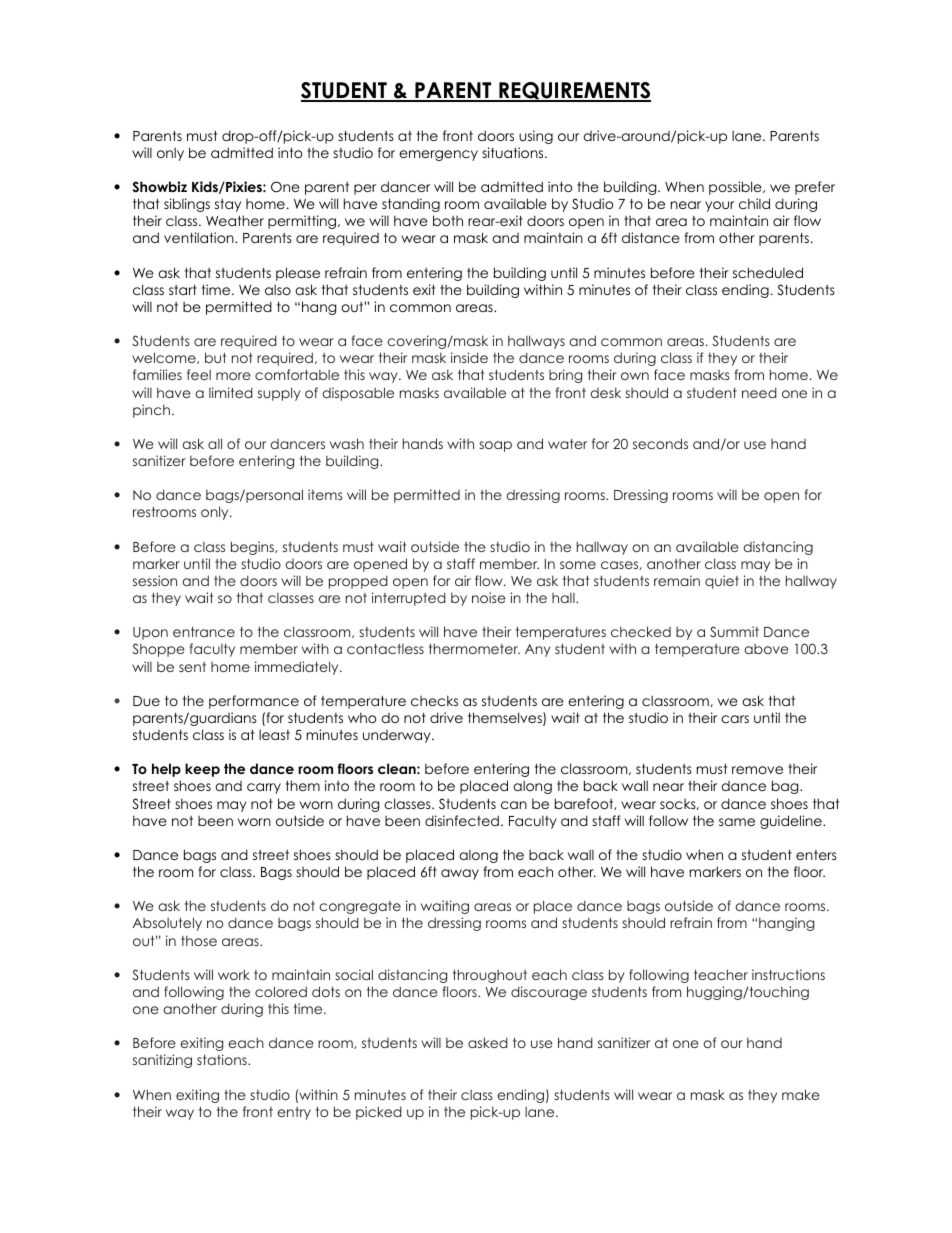 The image size is (952, 1233). Describe the element at coordinates (159, 187) in the page. I see `Showbiz` at that location.
